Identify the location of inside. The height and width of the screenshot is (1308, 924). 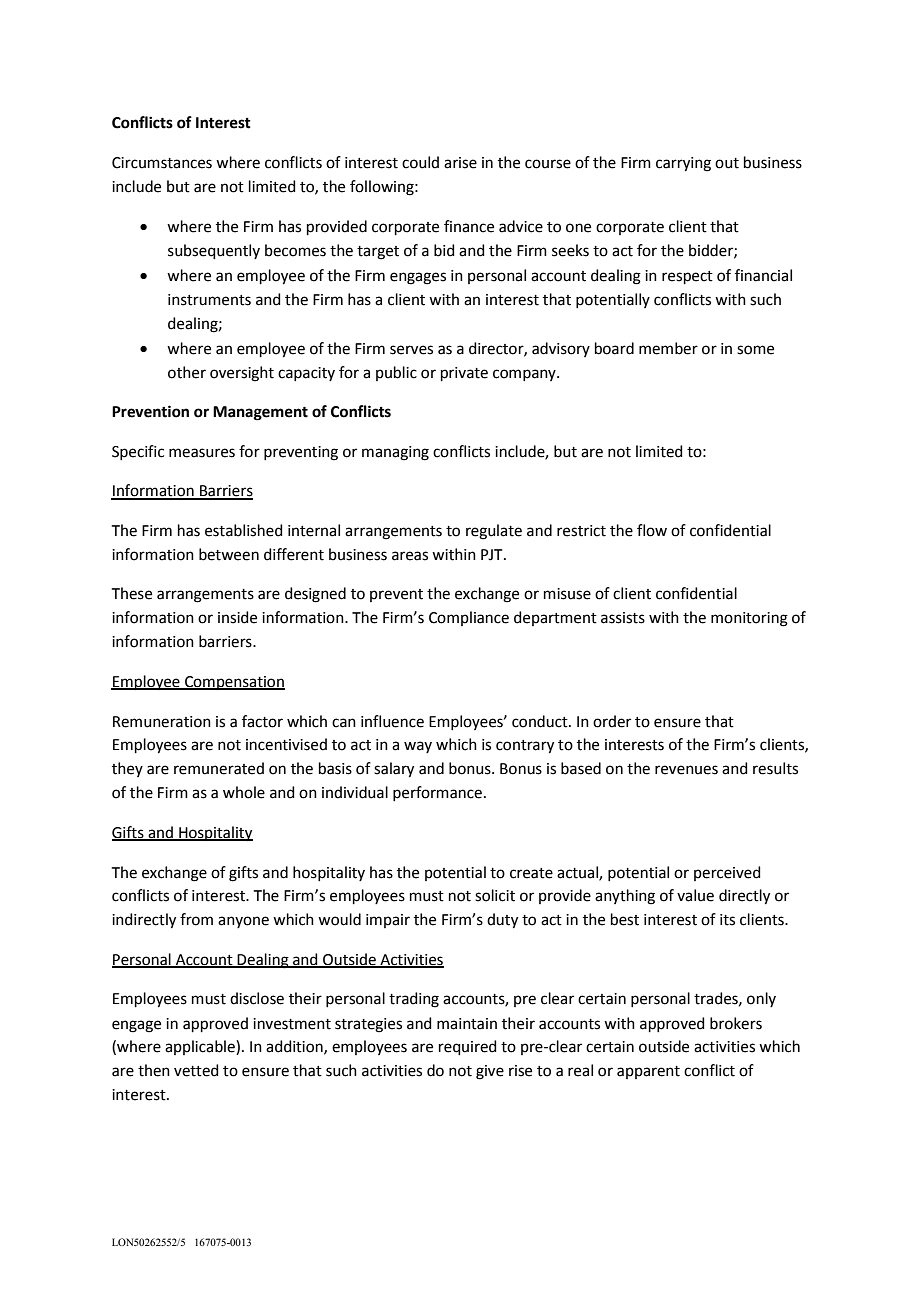
(237, 617).
